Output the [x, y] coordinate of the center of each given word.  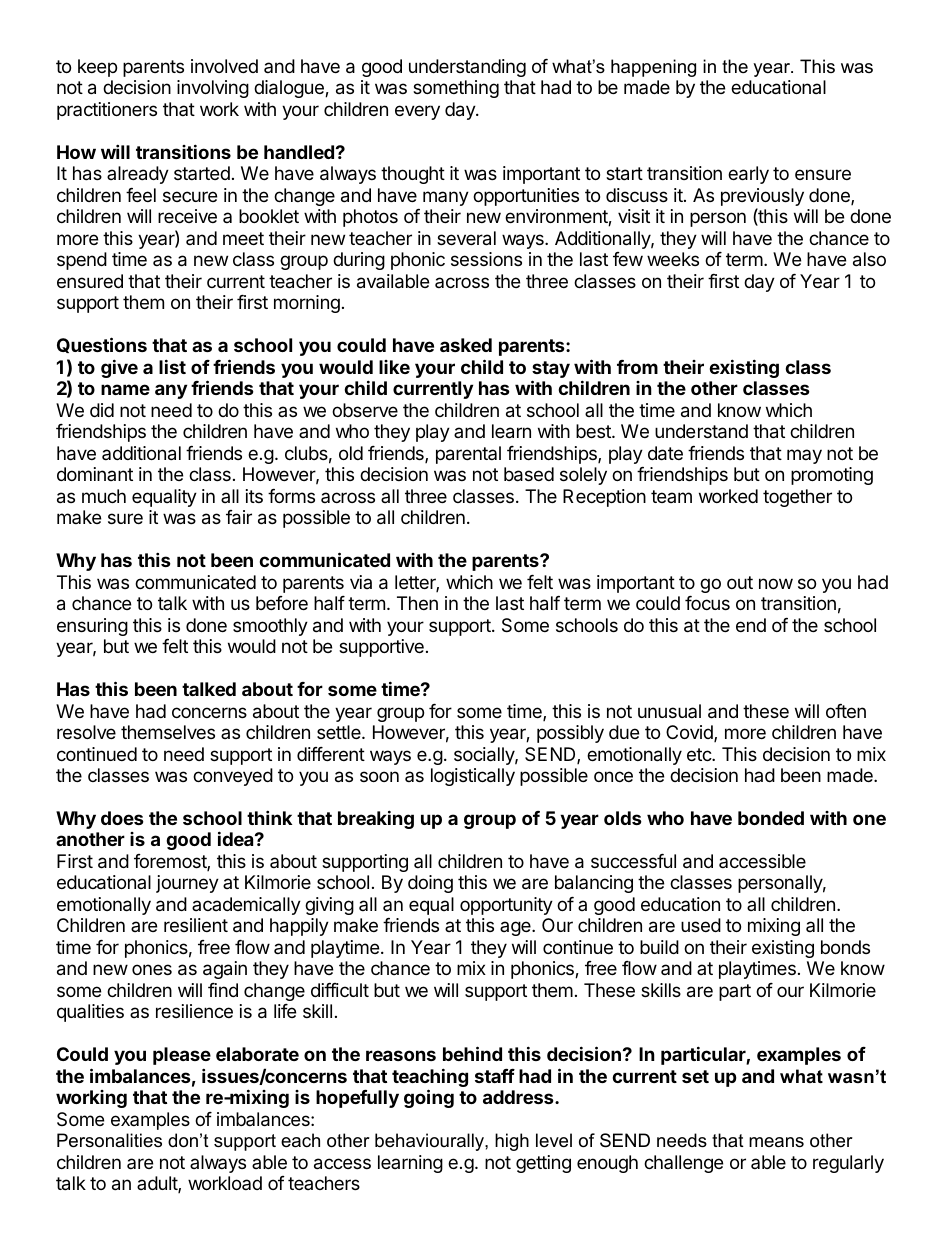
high [512, 1142]
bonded [771, 818]
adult [158, 1184]
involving [213, 89]
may [804, 456]
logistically [473, 777]
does [122, 818]
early [748, 175]
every [417, 112]
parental [468, 455]
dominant [95, 474]
